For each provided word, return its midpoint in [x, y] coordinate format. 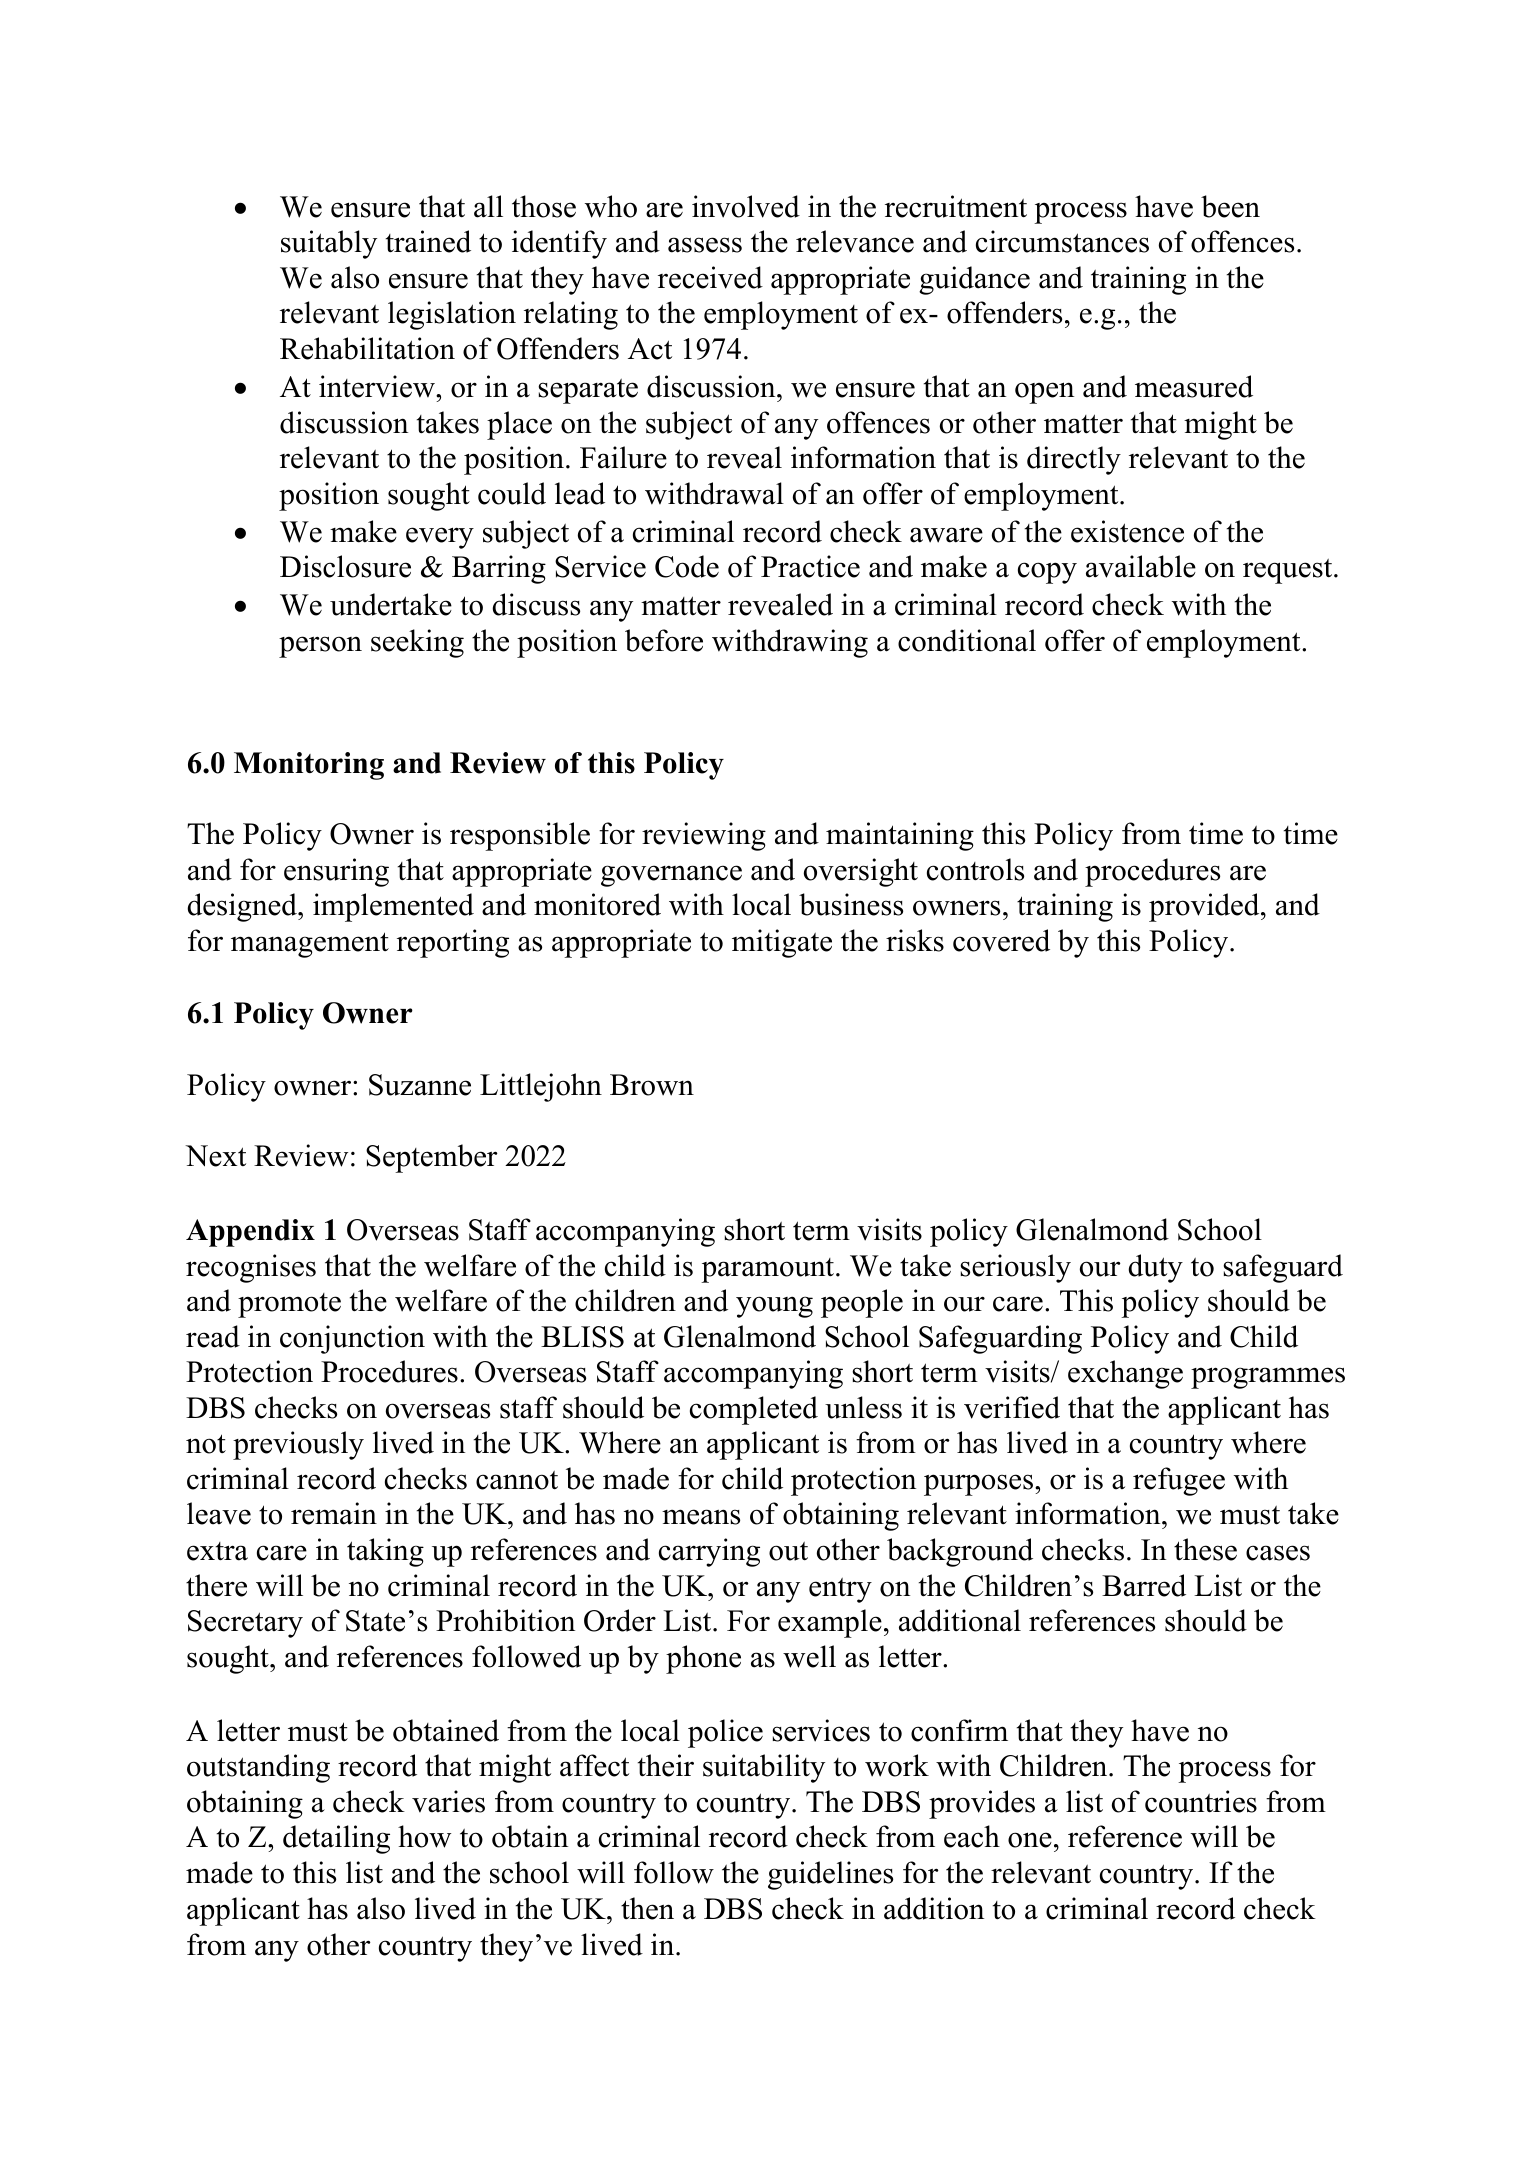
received [710, 277]
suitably [329, 244]
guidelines [830, 1875]
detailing [336, 1839]
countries [1201, 1801]
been [1230, 206]
